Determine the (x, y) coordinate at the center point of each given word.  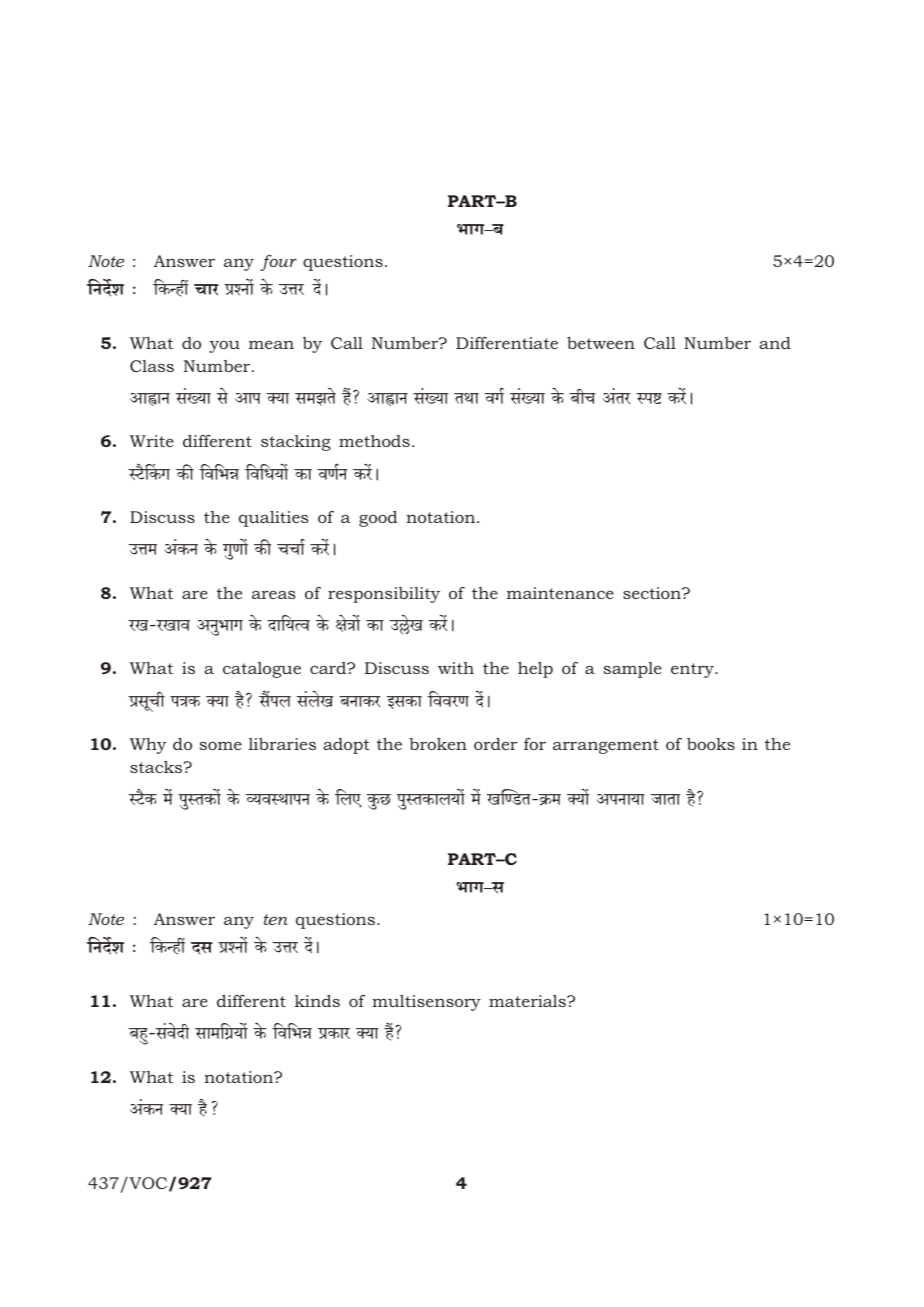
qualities (273, 519)
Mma (206, 290)
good (378, 519)
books (711, 744)
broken (438, 744)
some (220, 745)
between (601, 343)
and (775, 343)
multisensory (426, 1003)
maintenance (560, 593)
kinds (317, 1001)
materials (528, 1001)
